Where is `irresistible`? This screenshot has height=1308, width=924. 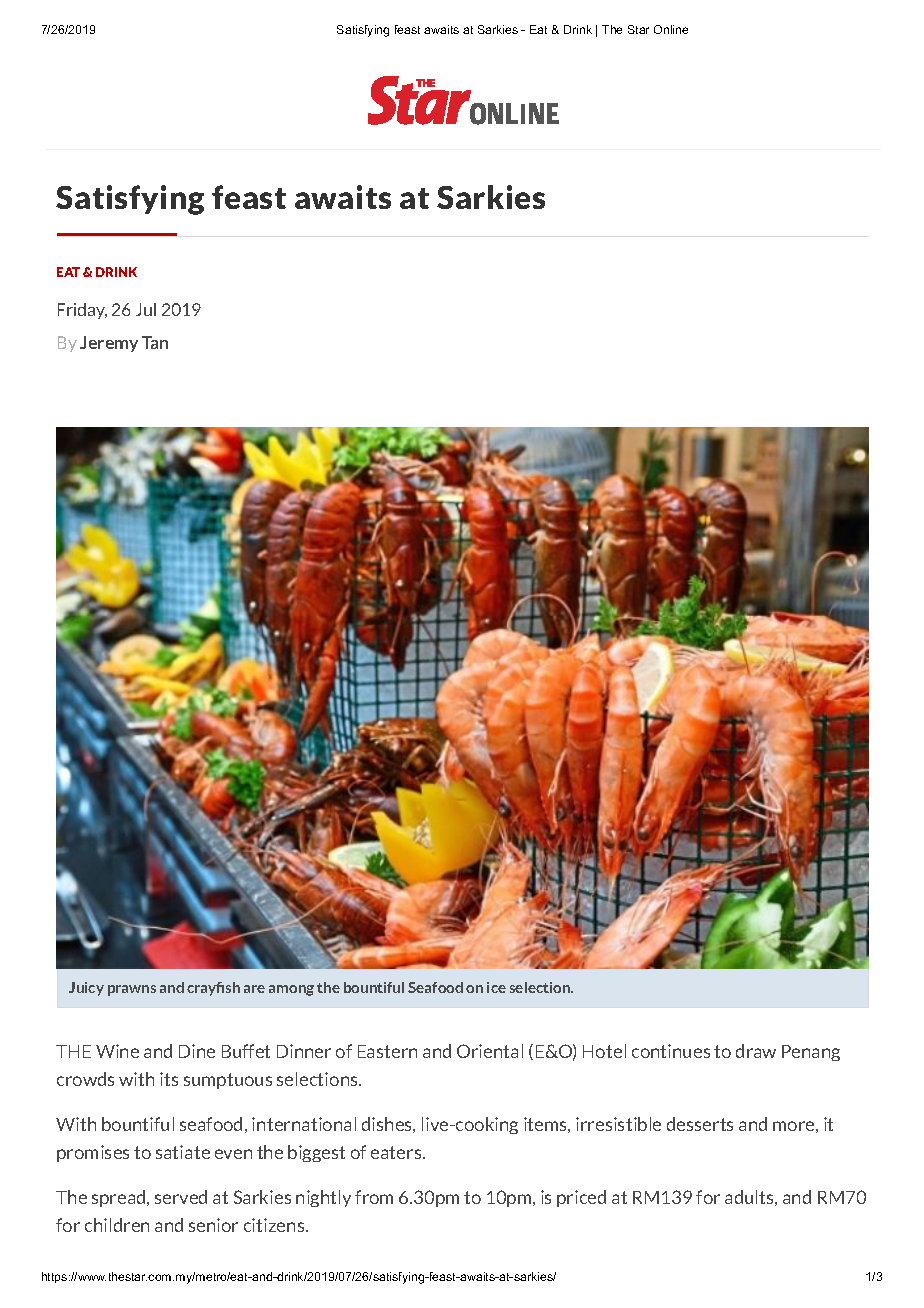
irresistible is located at coordinates (618, 1124).
